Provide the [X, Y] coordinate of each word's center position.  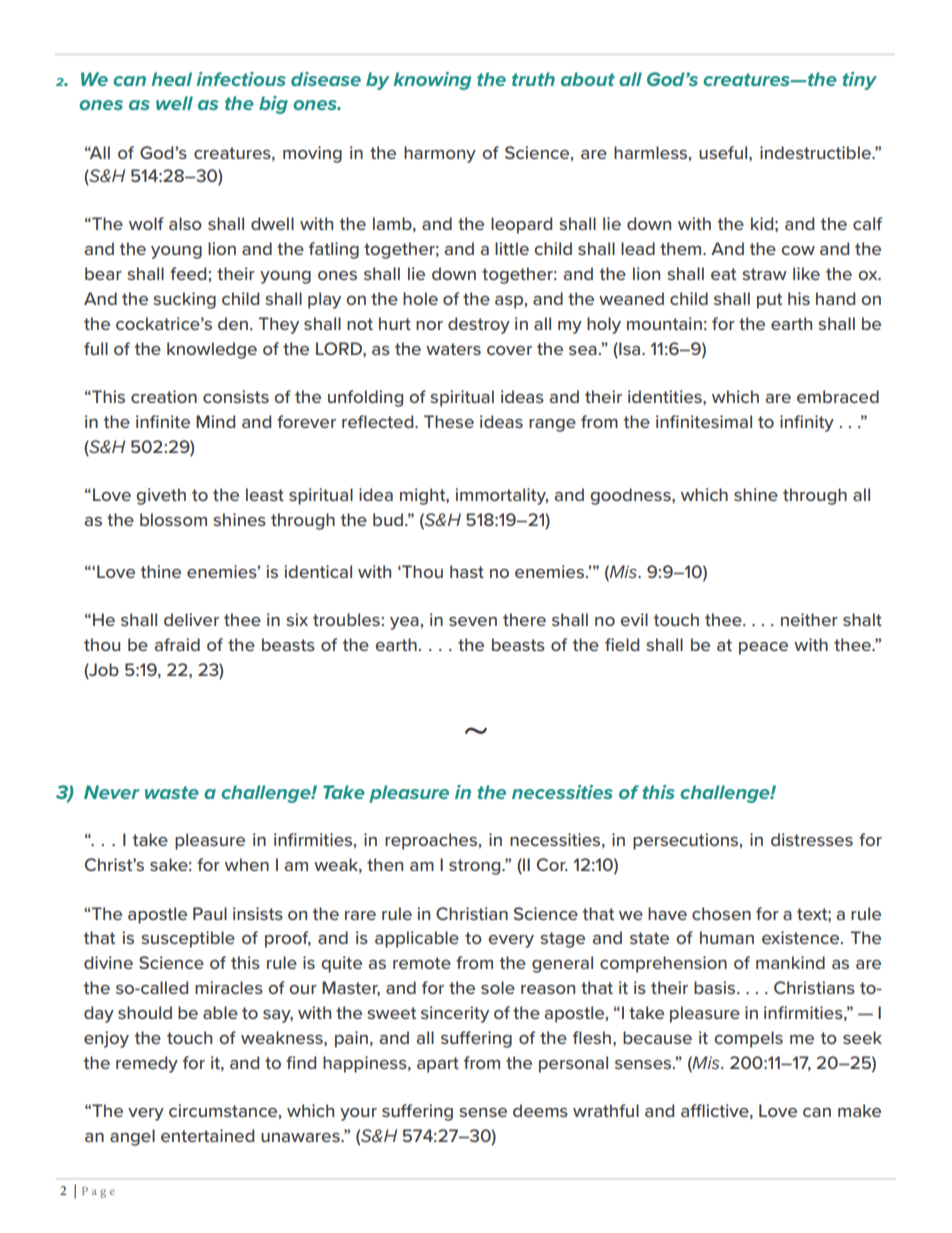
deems [540, 1110]
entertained [207, 1135]
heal [171, 79]
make [859, 1110]
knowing [432, 81]
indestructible [816, 152]
